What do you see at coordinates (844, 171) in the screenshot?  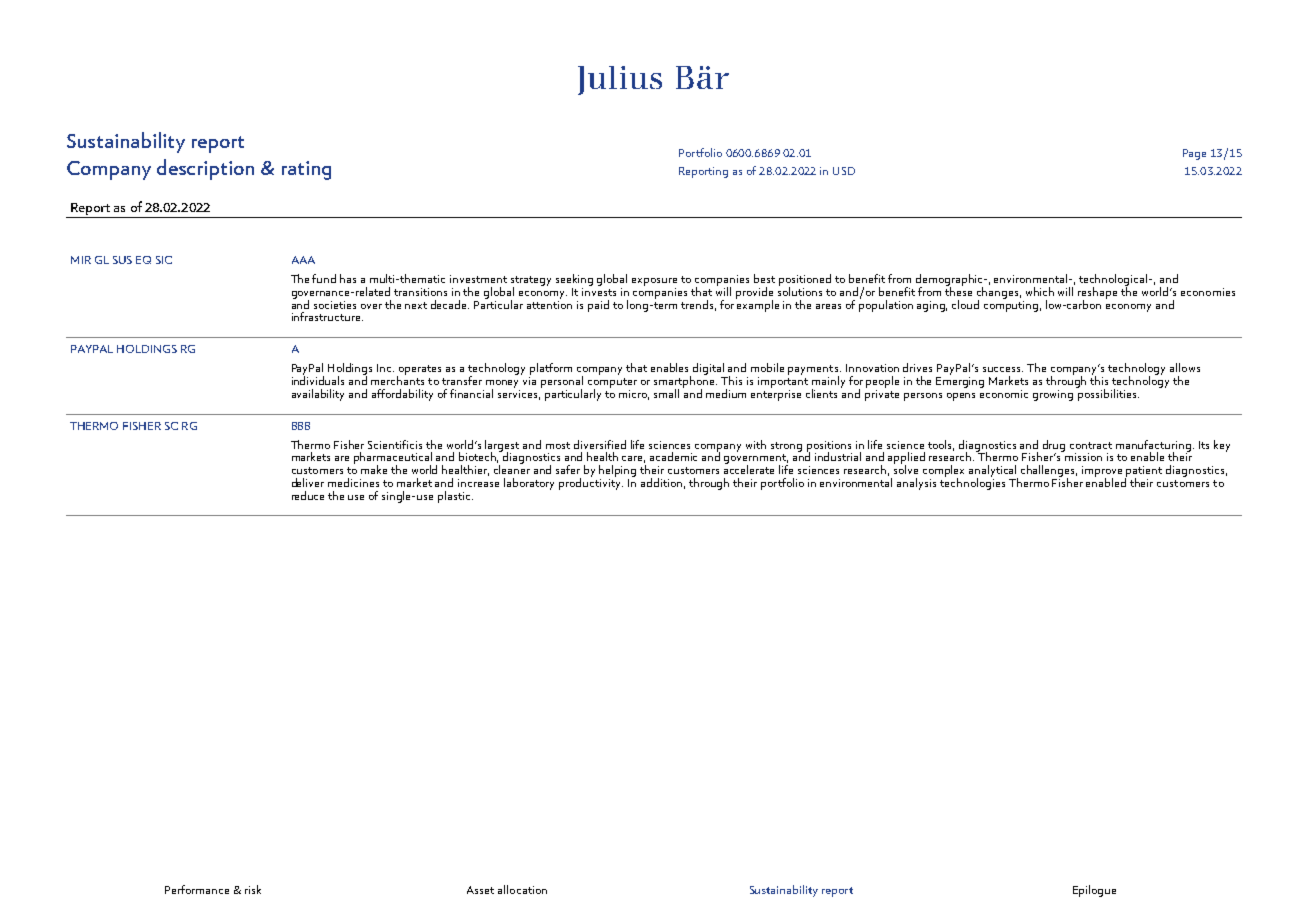 I see `USD` at bounding box center [844, 171].
